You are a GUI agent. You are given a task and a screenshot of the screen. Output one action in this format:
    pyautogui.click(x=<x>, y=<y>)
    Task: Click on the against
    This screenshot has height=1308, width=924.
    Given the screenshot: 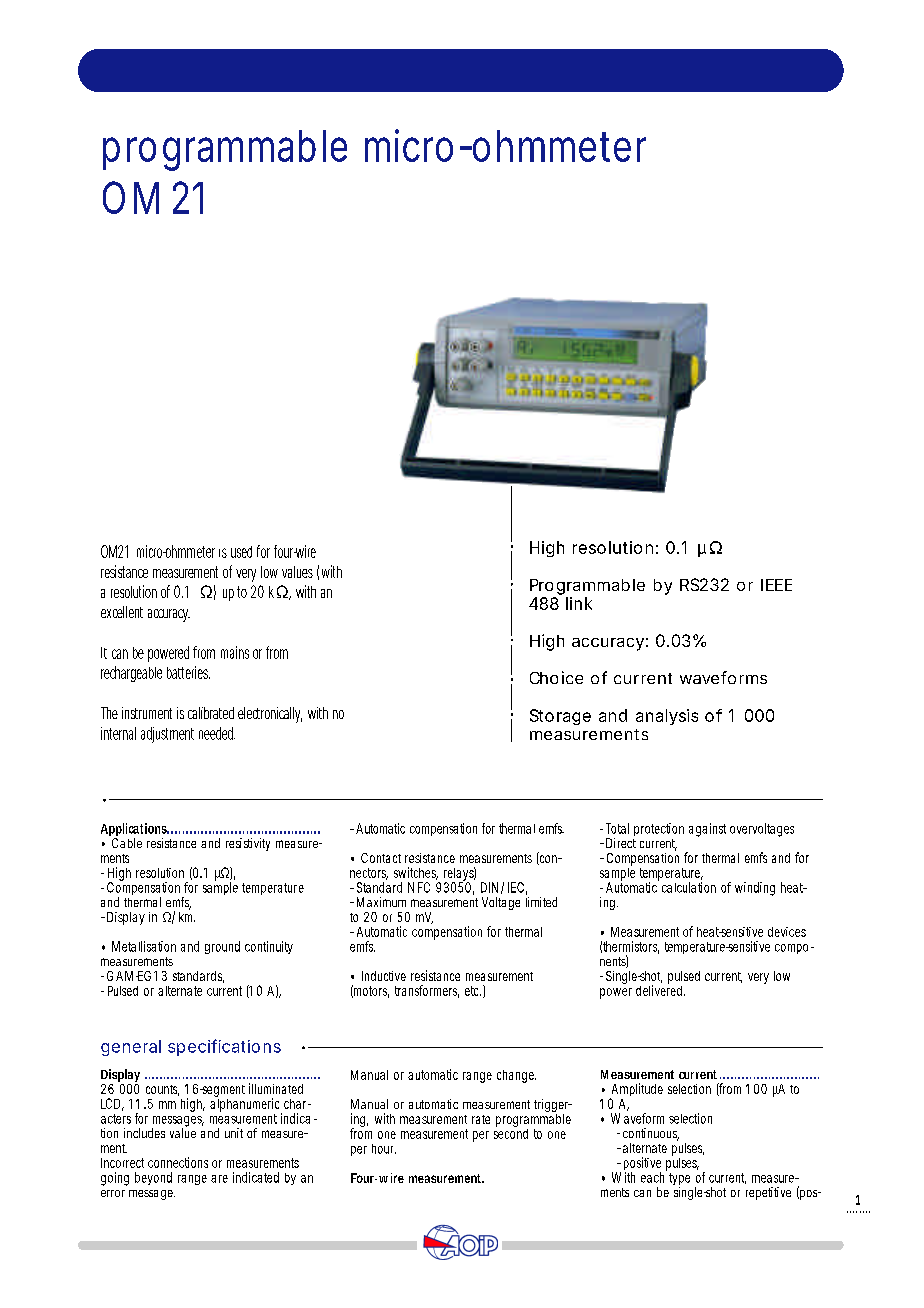 What is the action you would take?
    pyautogui.click(x=707, y=830)
